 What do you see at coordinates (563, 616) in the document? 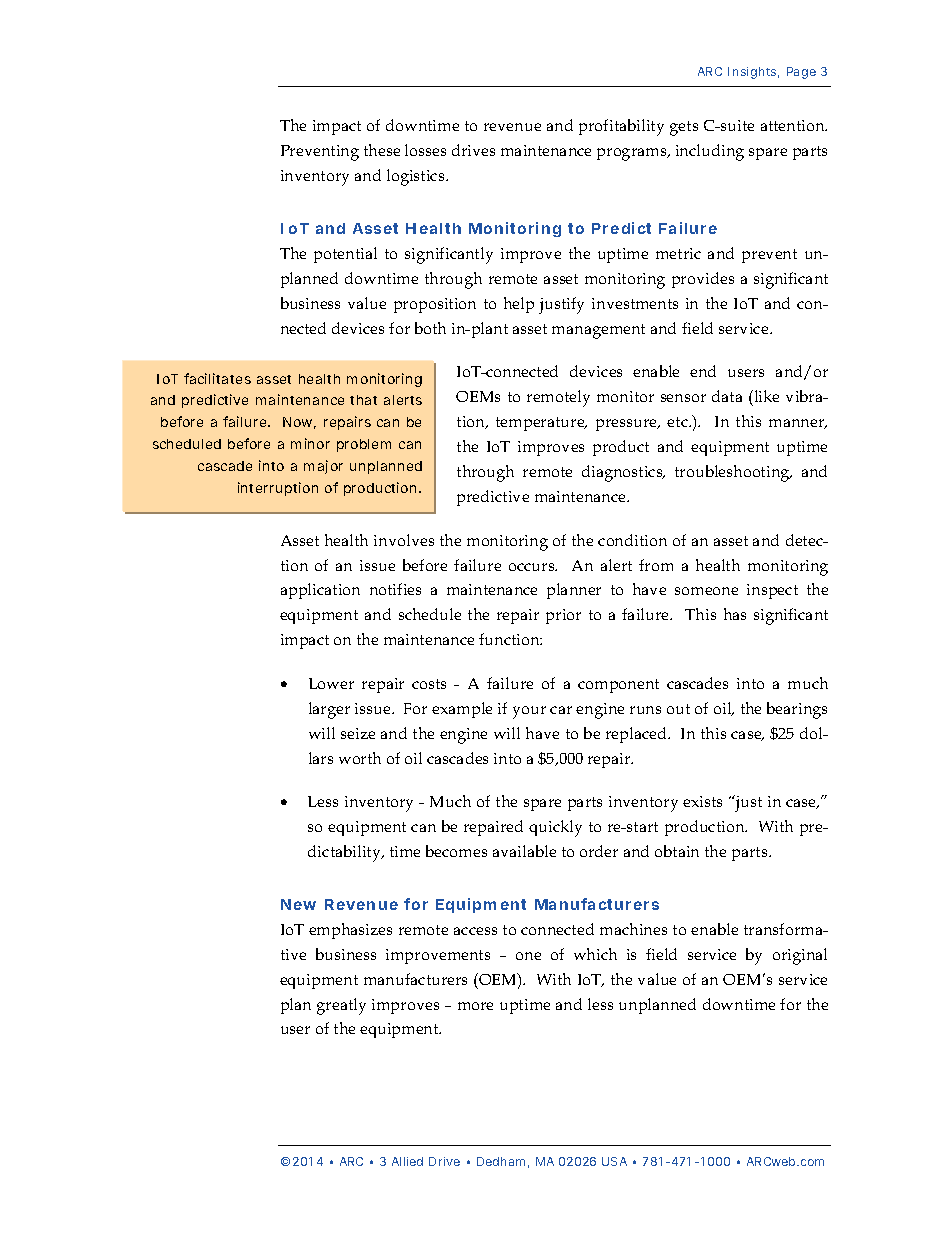
I see `prior` at bounding box center [563, 616].
